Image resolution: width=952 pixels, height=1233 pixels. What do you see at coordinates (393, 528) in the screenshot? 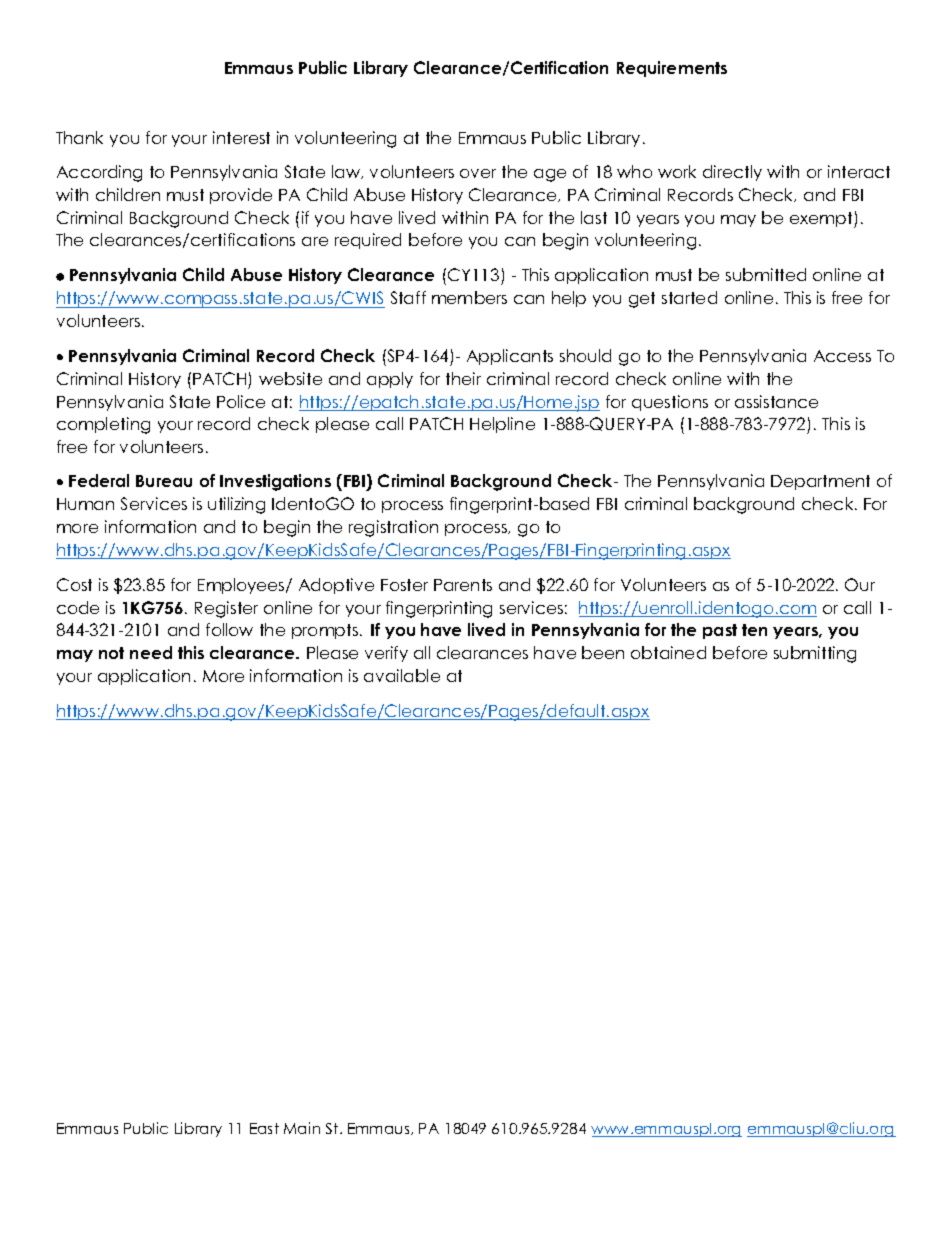
I see `registration` at bounding box center [393, 528].
